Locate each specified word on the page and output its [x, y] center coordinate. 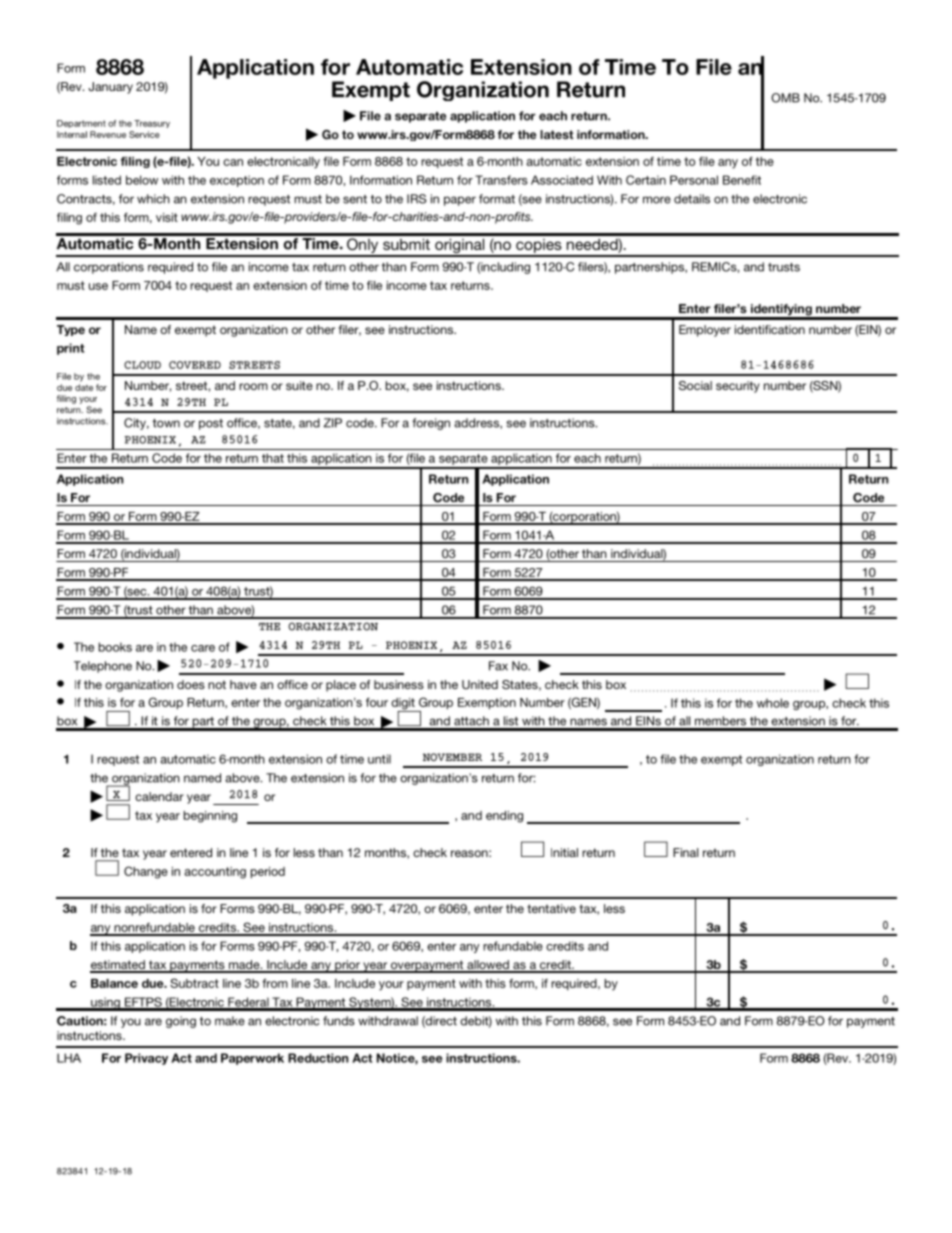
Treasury [152, 124]
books [115, 647]
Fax [498, 666]
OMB [785, 98]
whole [773, 703]
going [181, 1022]
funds [339, 1021]
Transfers [501, 180]
